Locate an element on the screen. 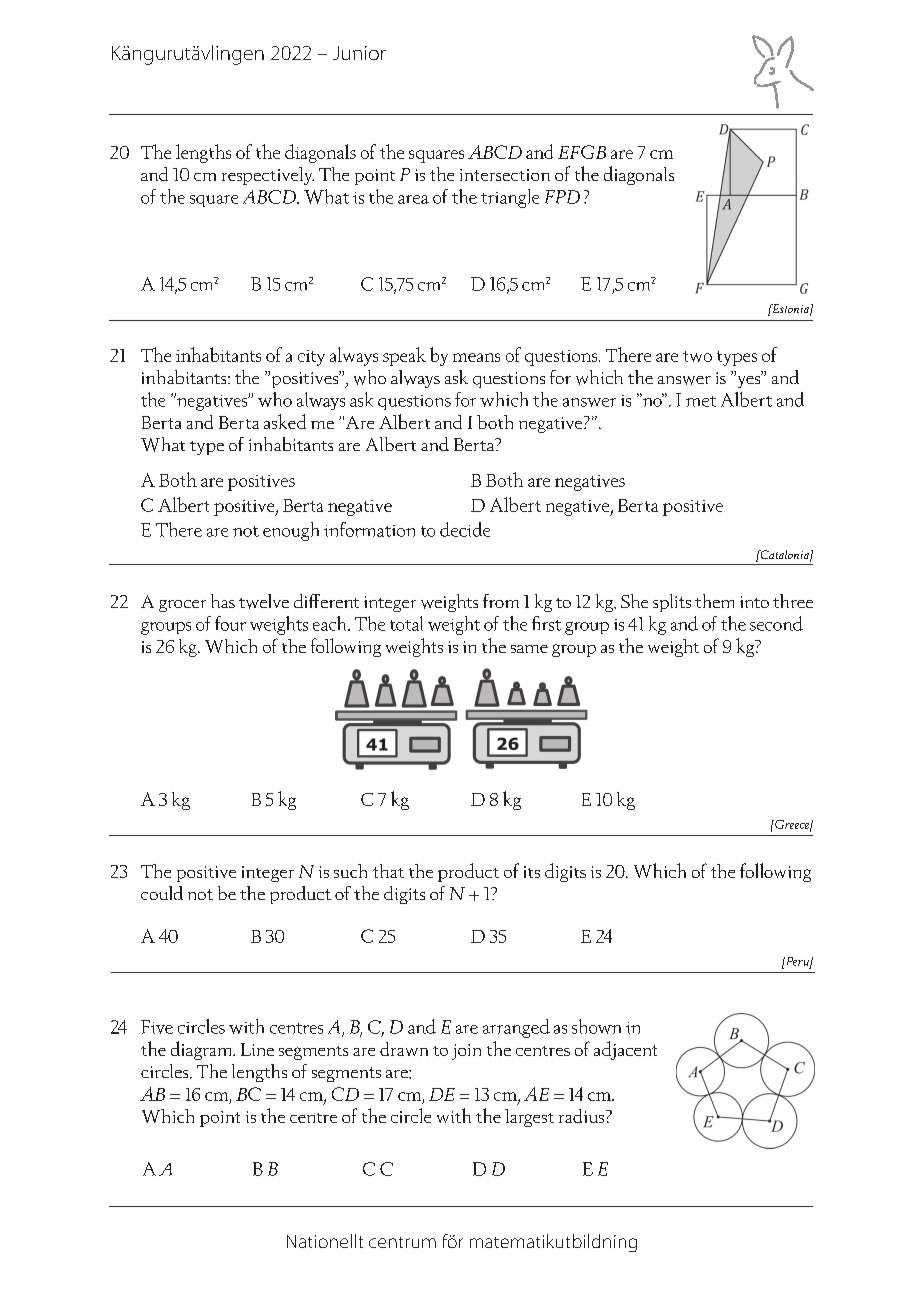 This screenshot has width=924, height=1308. four is located at coordinates (230, 623).
